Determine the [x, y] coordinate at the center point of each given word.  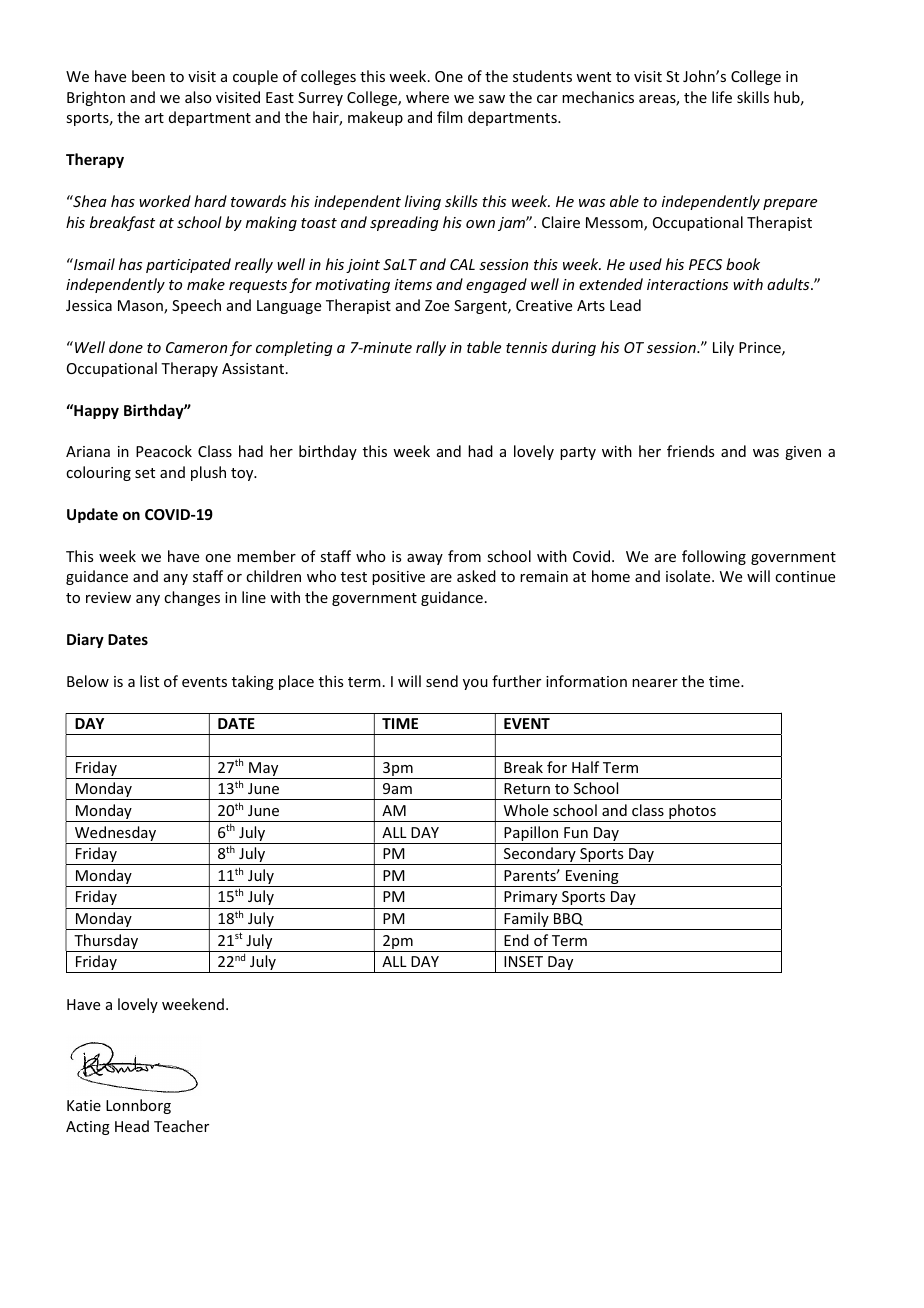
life [722, 97]
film [450, 117]
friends [690, 451]
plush [208, 473]
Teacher [181, 1126]
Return [527, 788]
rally [431, 348]
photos [692, 813]
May [264, 770]
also [198, 97]
